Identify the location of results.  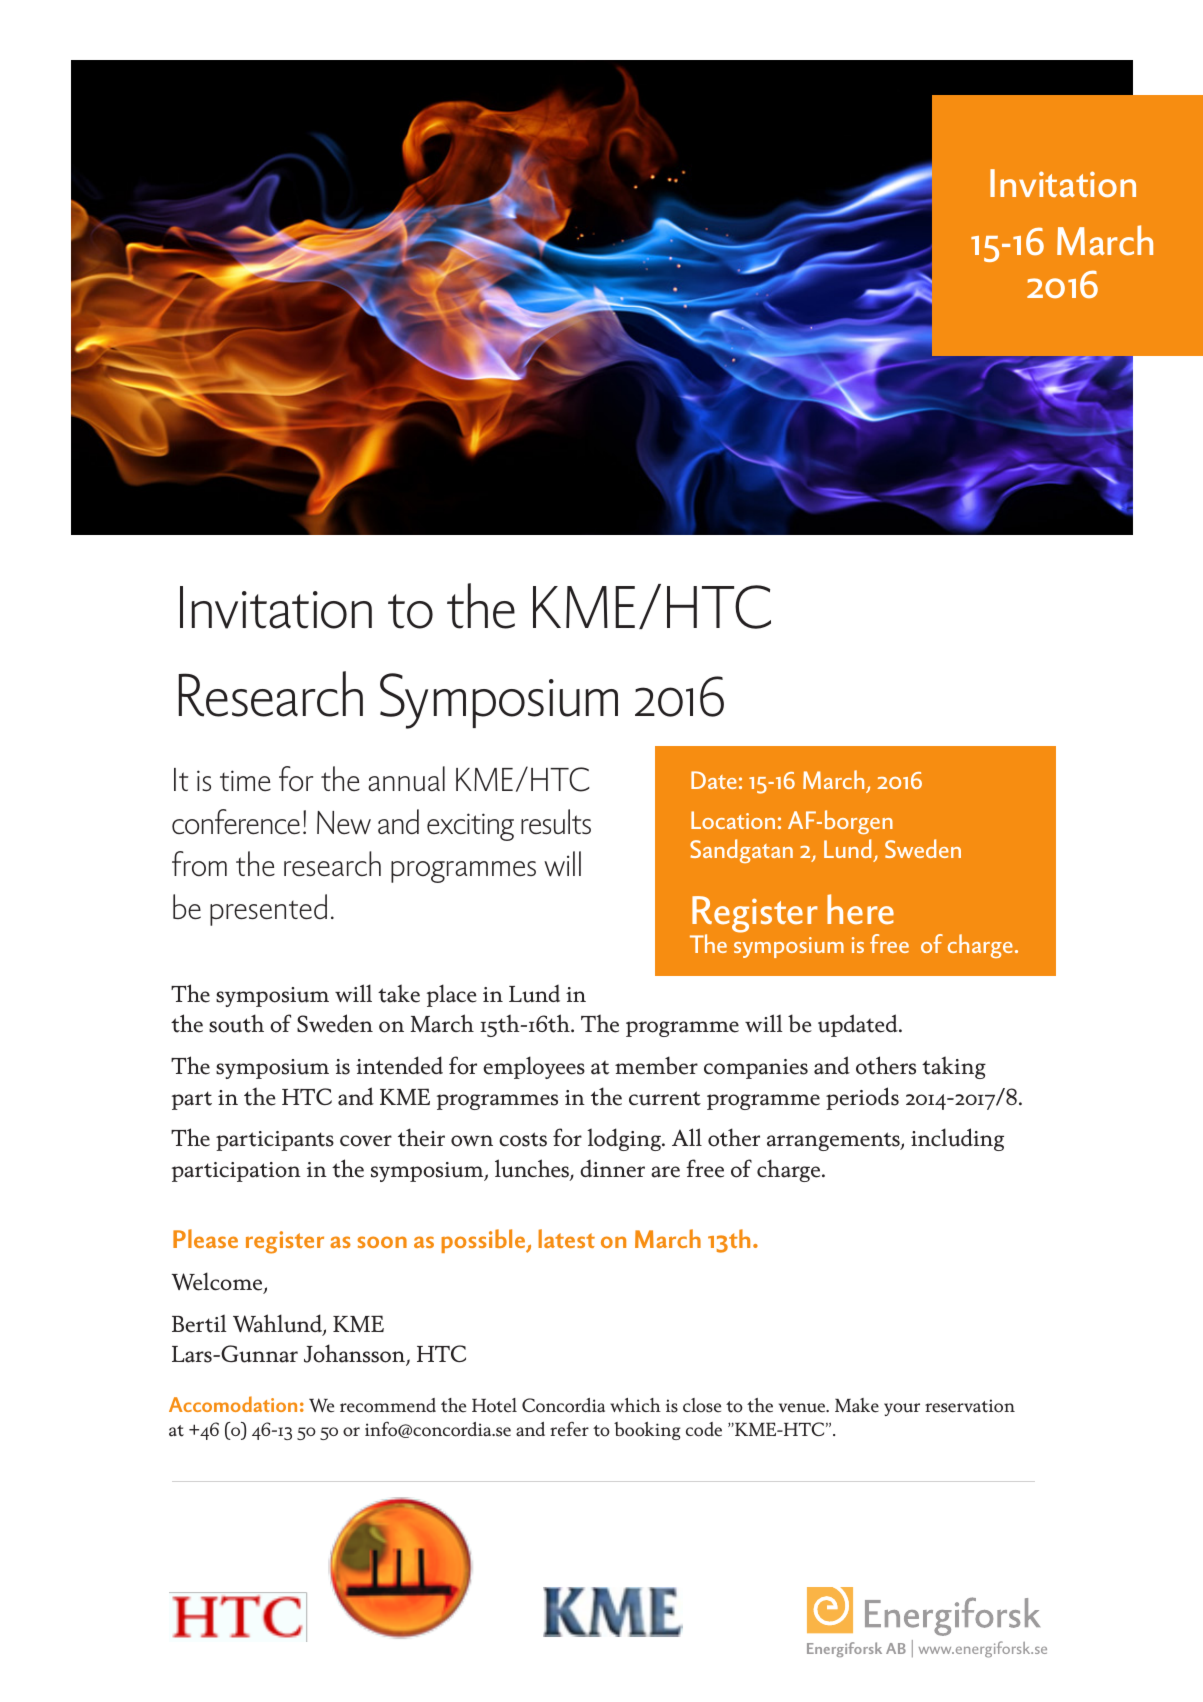
(556, 821).
